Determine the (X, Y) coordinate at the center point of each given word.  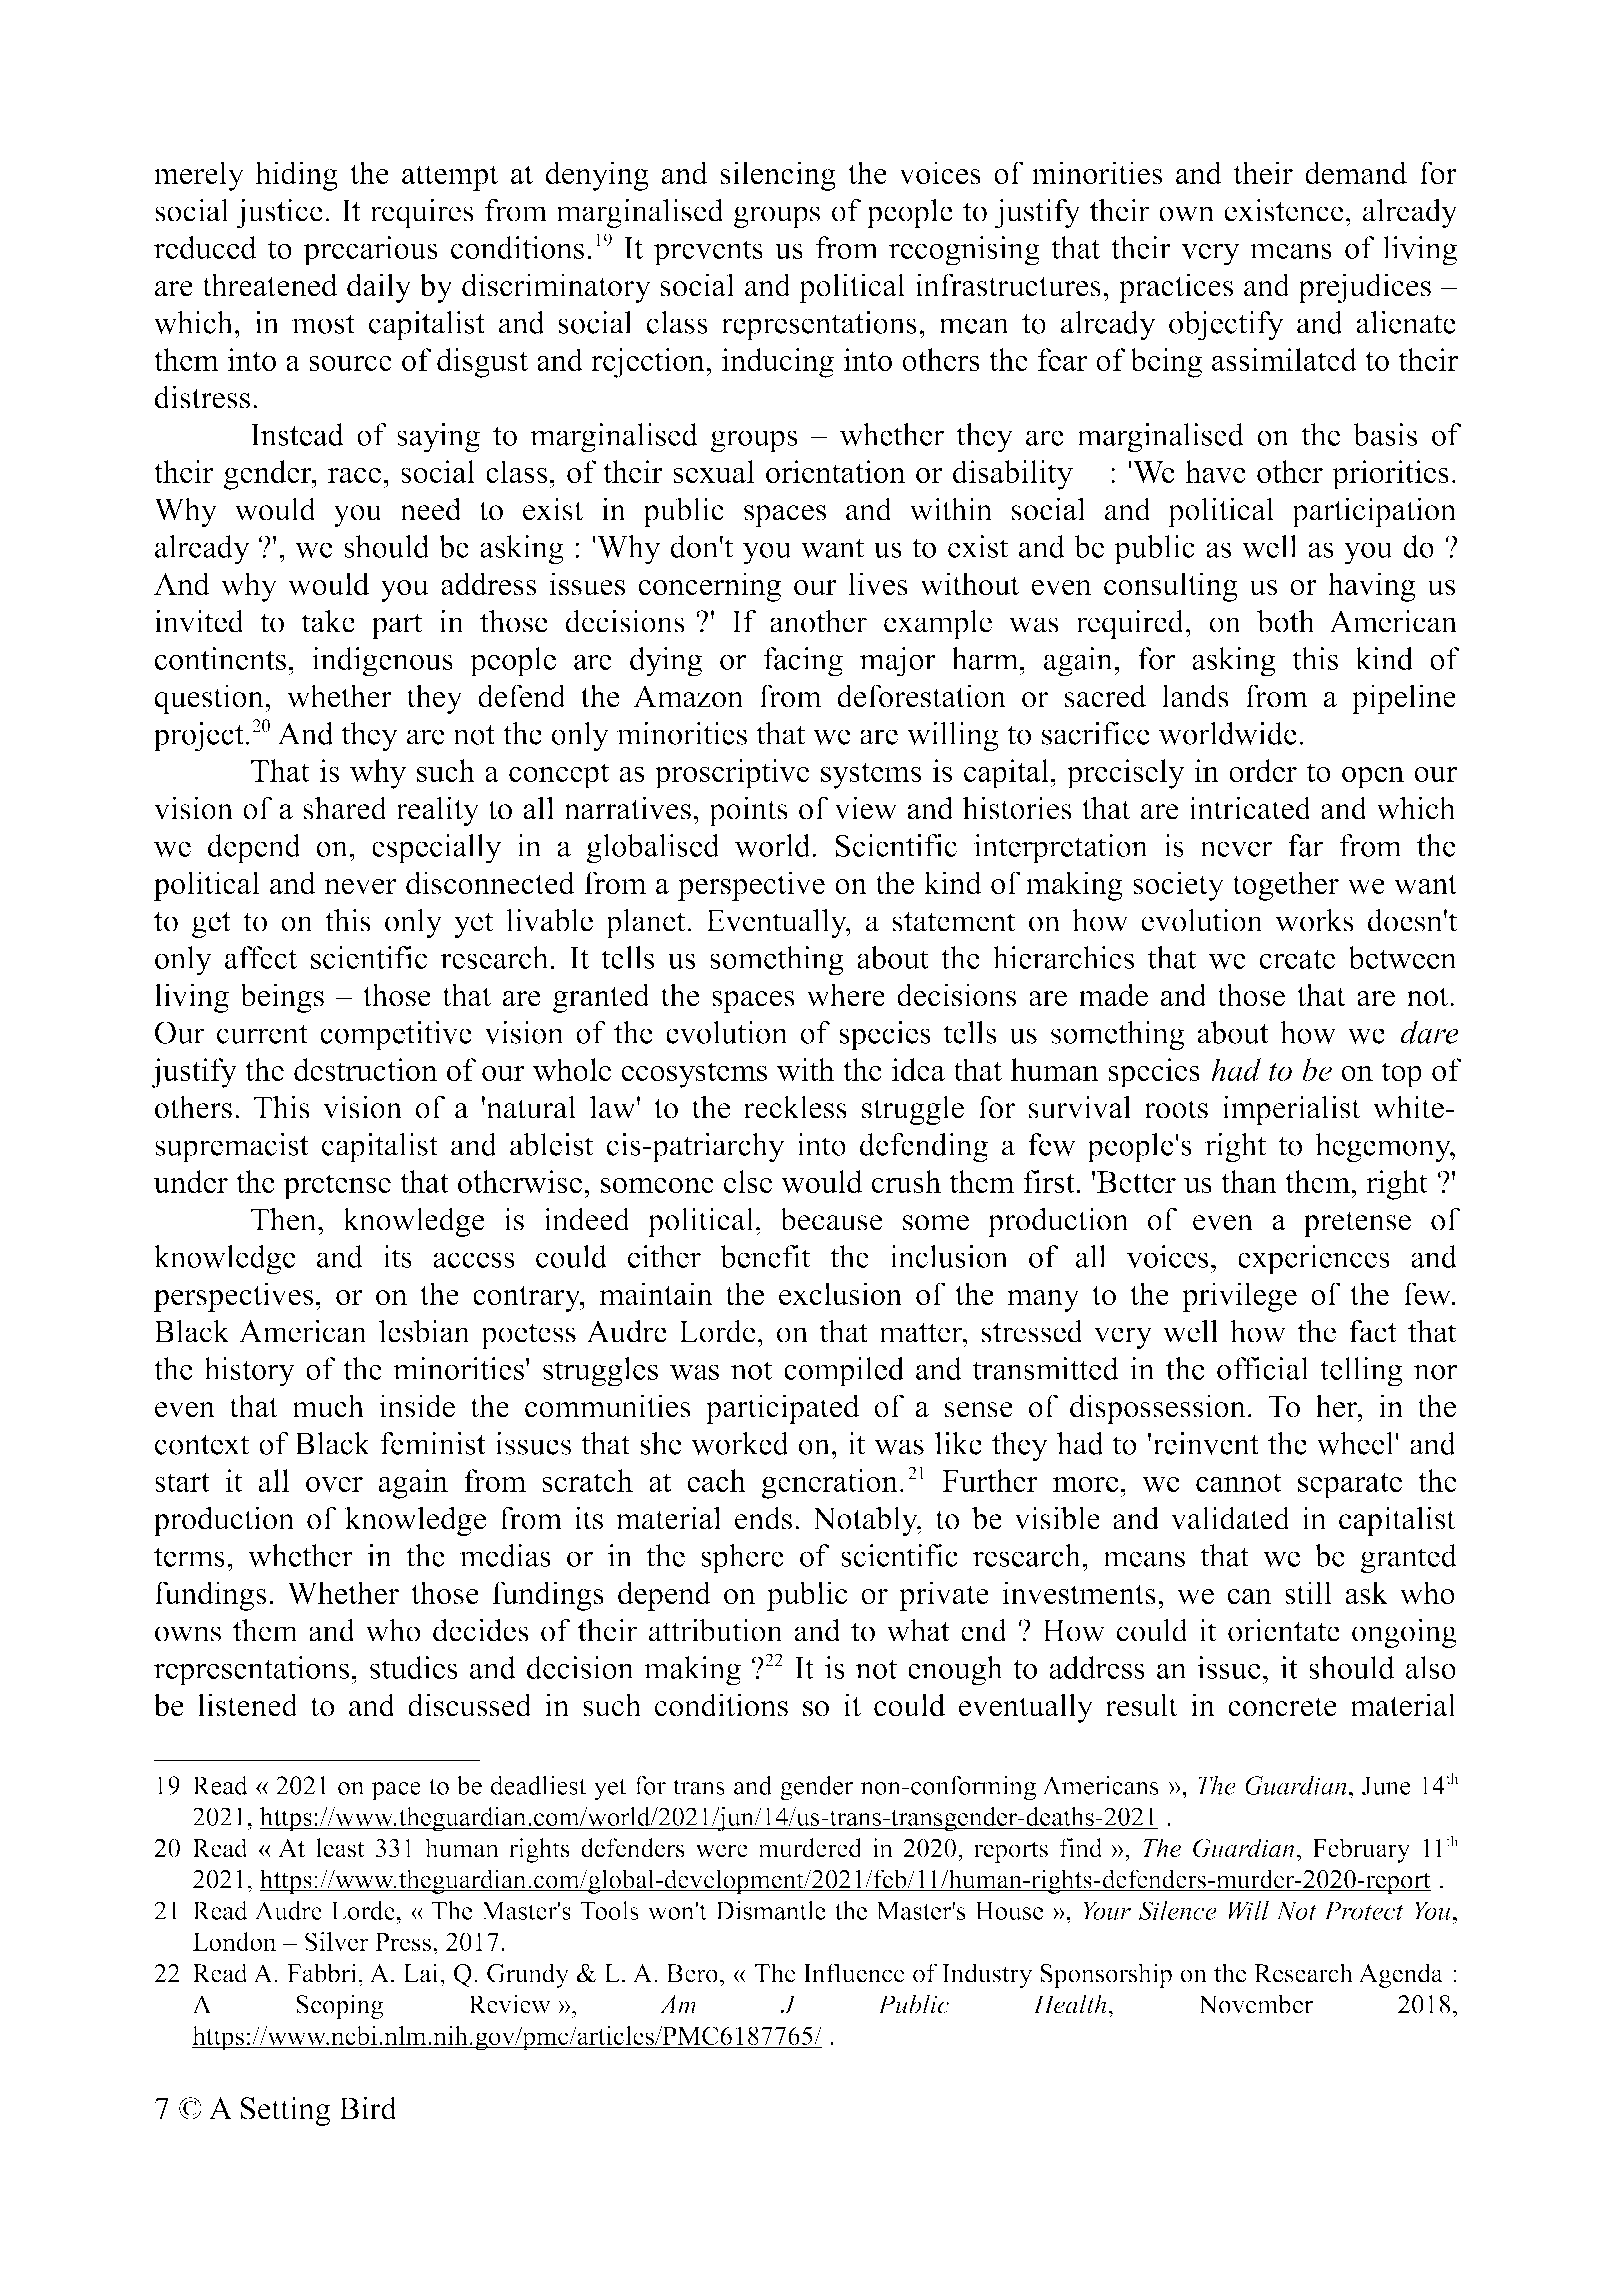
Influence (854, 1973)
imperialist (1291, 1110)
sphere (742, 1559)
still (1308, 1593)
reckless (795, 1107)
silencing (778, 176)
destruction (365, 1069)
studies (414, 1667)
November (1255, 2004)
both (1286, 621)
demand (1356, 173)
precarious (370, 251)
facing (803, 662)
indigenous (382, 662)
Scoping (340, 2006)
